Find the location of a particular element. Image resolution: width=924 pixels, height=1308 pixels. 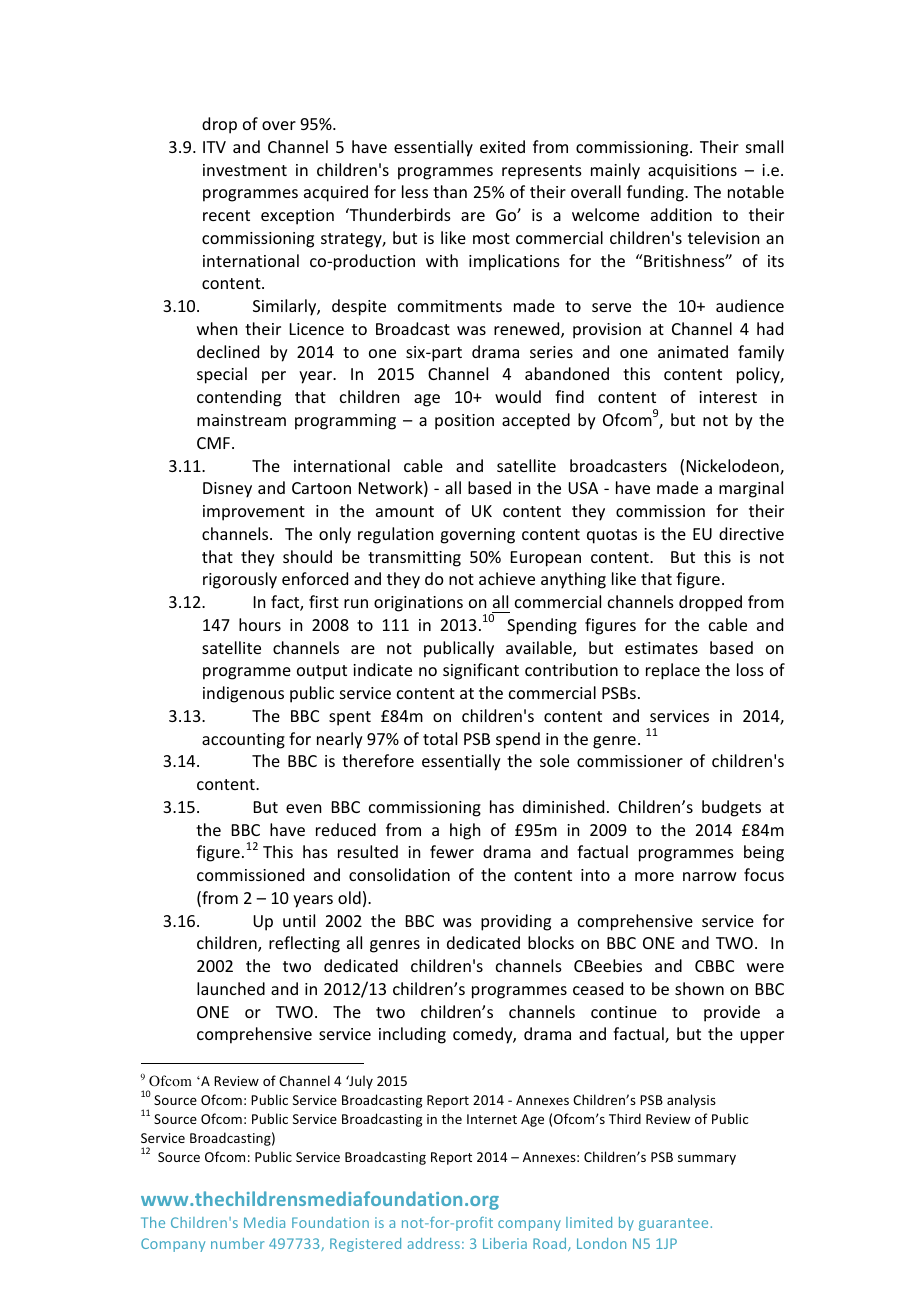

reflecting is located at coordinates (304, 944).
